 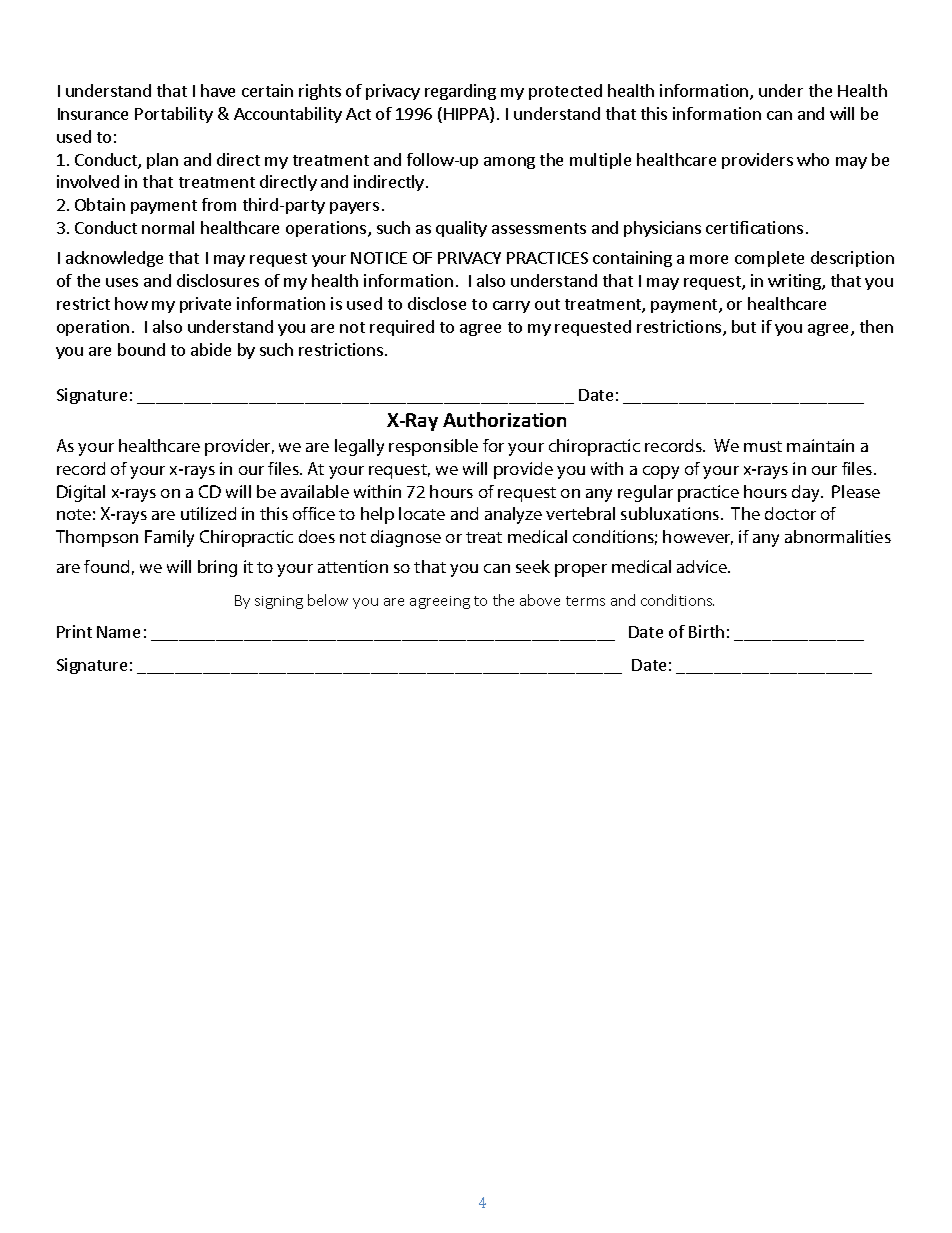 What do you see at coordinates (744, 326) in the image?
I see `but` at bounding box center [744, 326].
